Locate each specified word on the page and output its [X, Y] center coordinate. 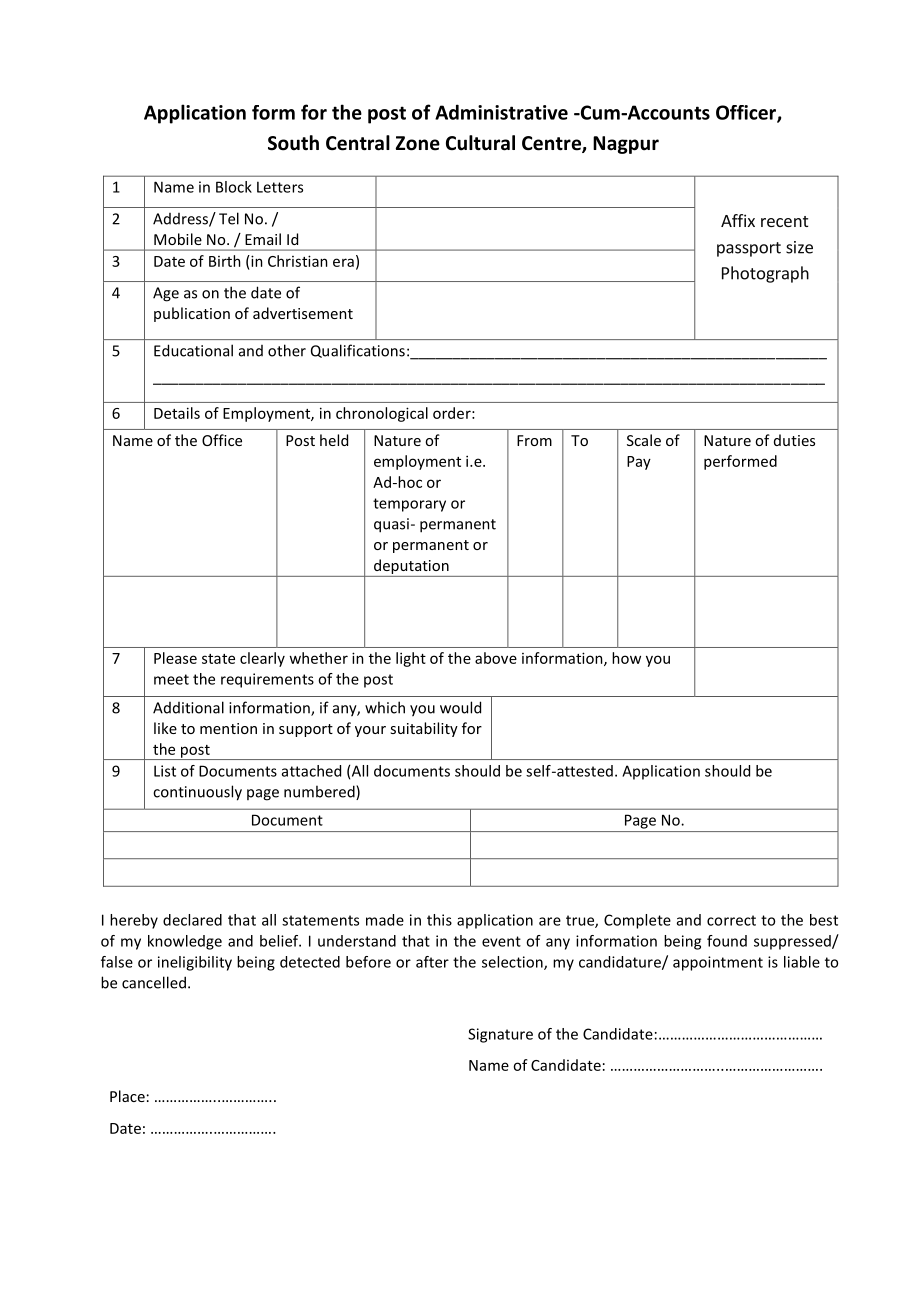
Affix [738, 220]
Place [127, 1096]
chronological [382, 414]
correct [731, 920]
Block [234, 187]
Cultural [480, 143]
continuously [197, 793]
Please [175, 658]
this [439, 920]
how [626, 658]
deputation [411, 566]
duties [794, 440]
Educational [193, 350]
